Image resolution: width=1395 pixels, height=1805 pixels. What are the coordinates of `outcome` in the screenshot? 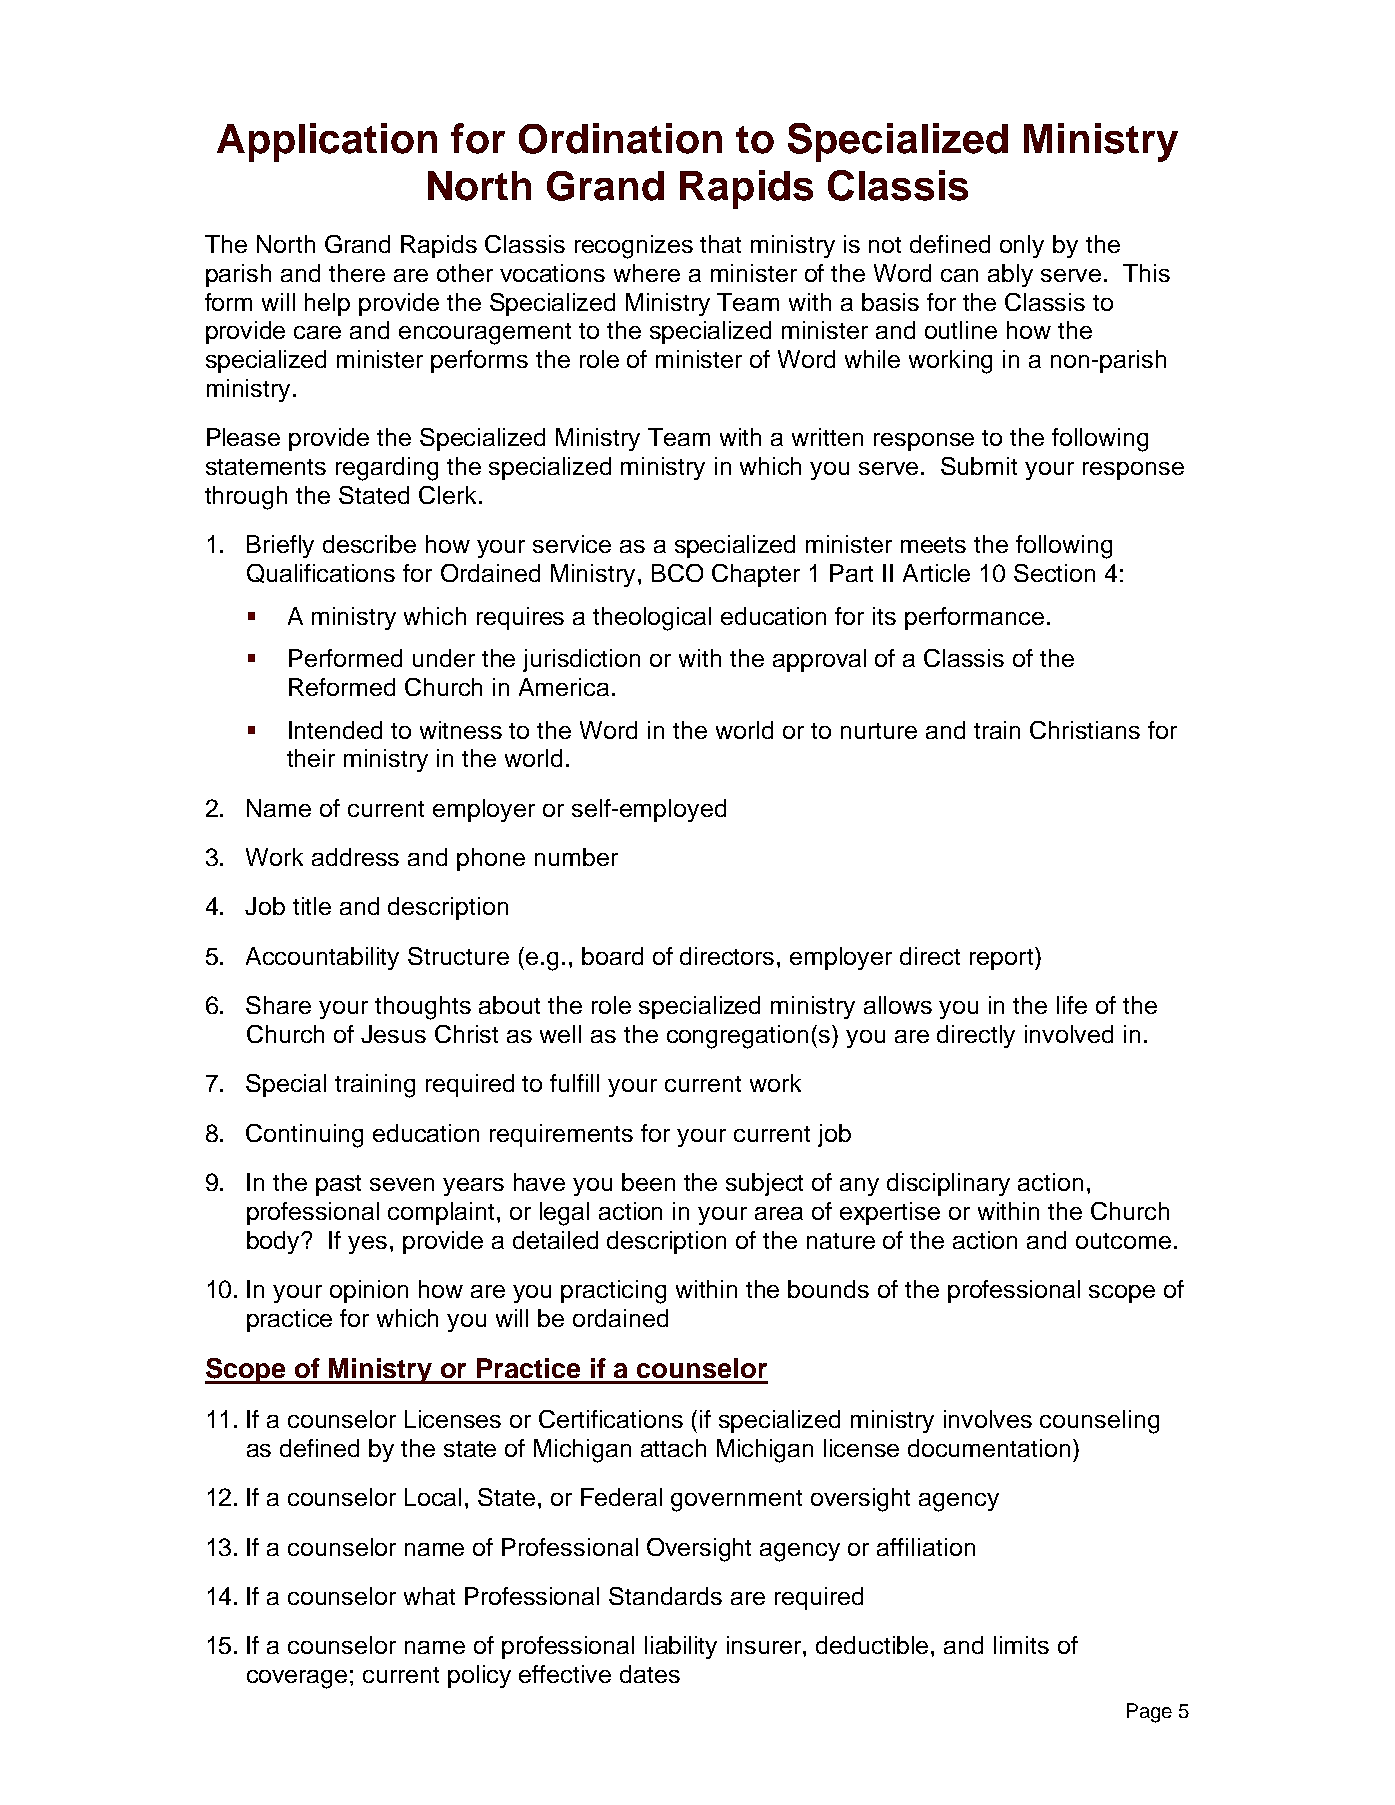 It's located at (1123, 1241).
